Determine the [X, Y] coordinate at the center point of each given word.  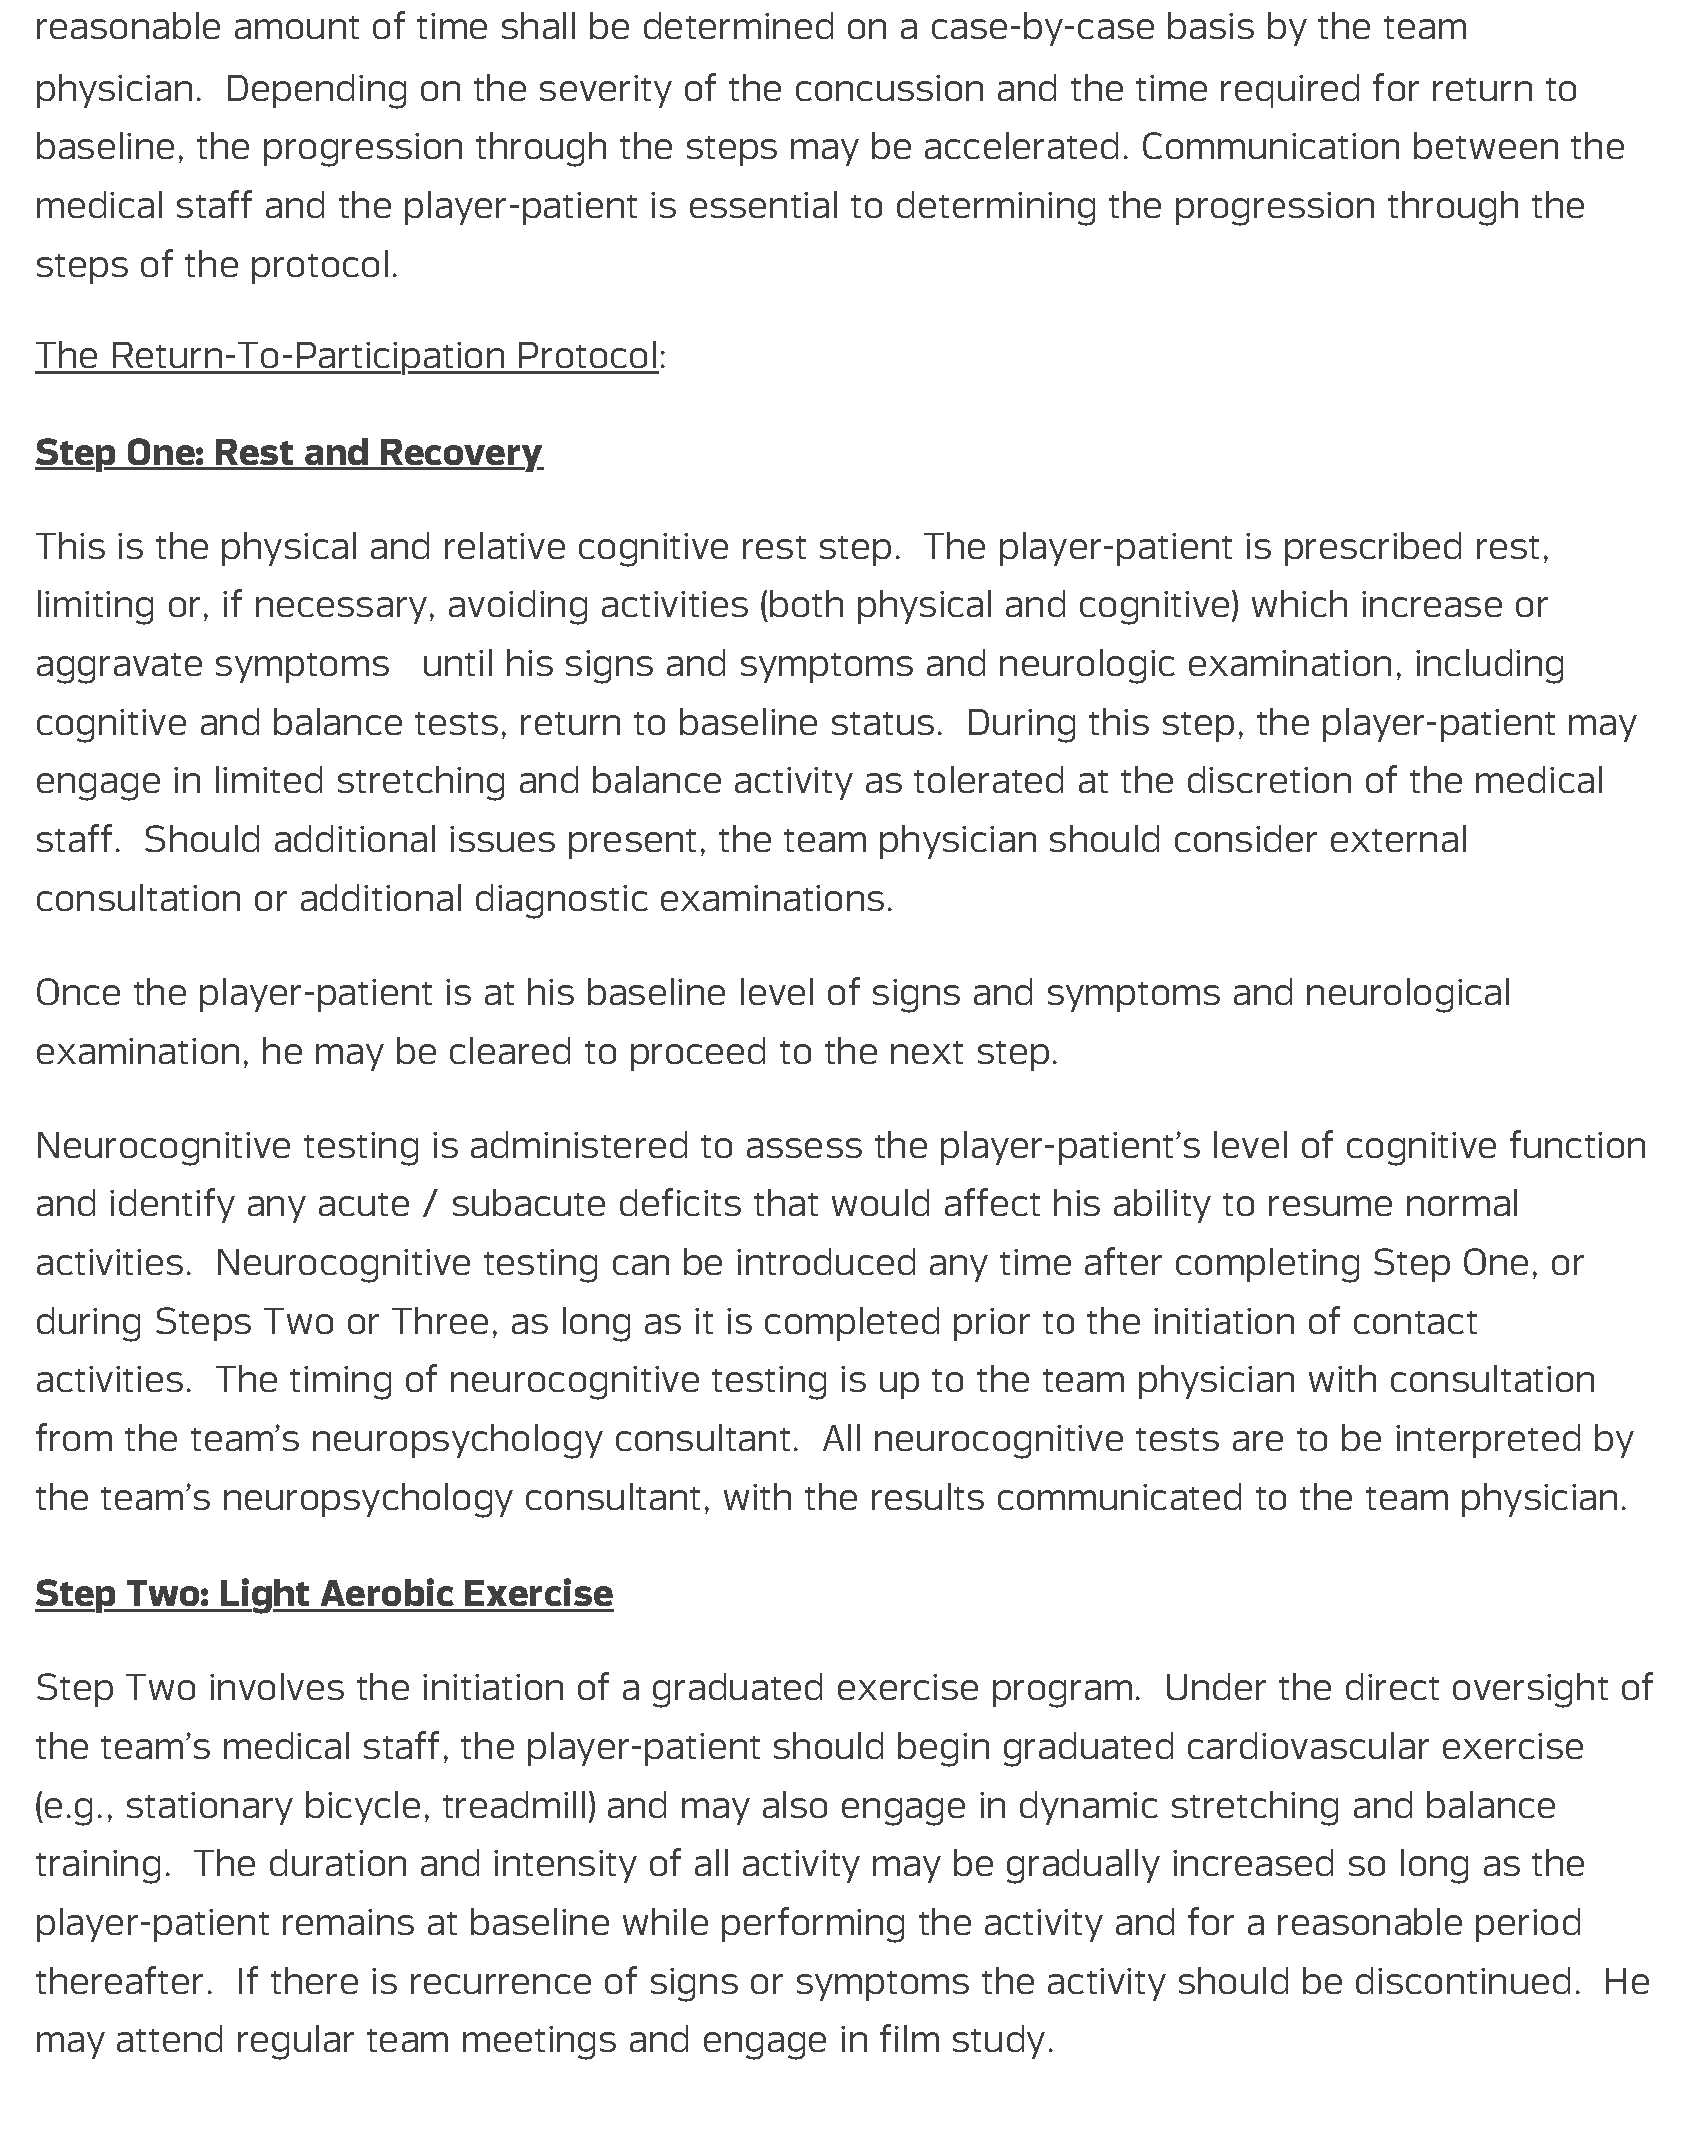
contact [1415, 1322]
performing [813, 1925]
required [1290, 91]
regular [296, 2042]
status [883, 723]
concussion [889, 88]
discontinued [1463, 1980]
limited [269, 779]
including [1489, 666]
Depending [317, 91]
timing [340, 1383]
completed [852, 1324]
